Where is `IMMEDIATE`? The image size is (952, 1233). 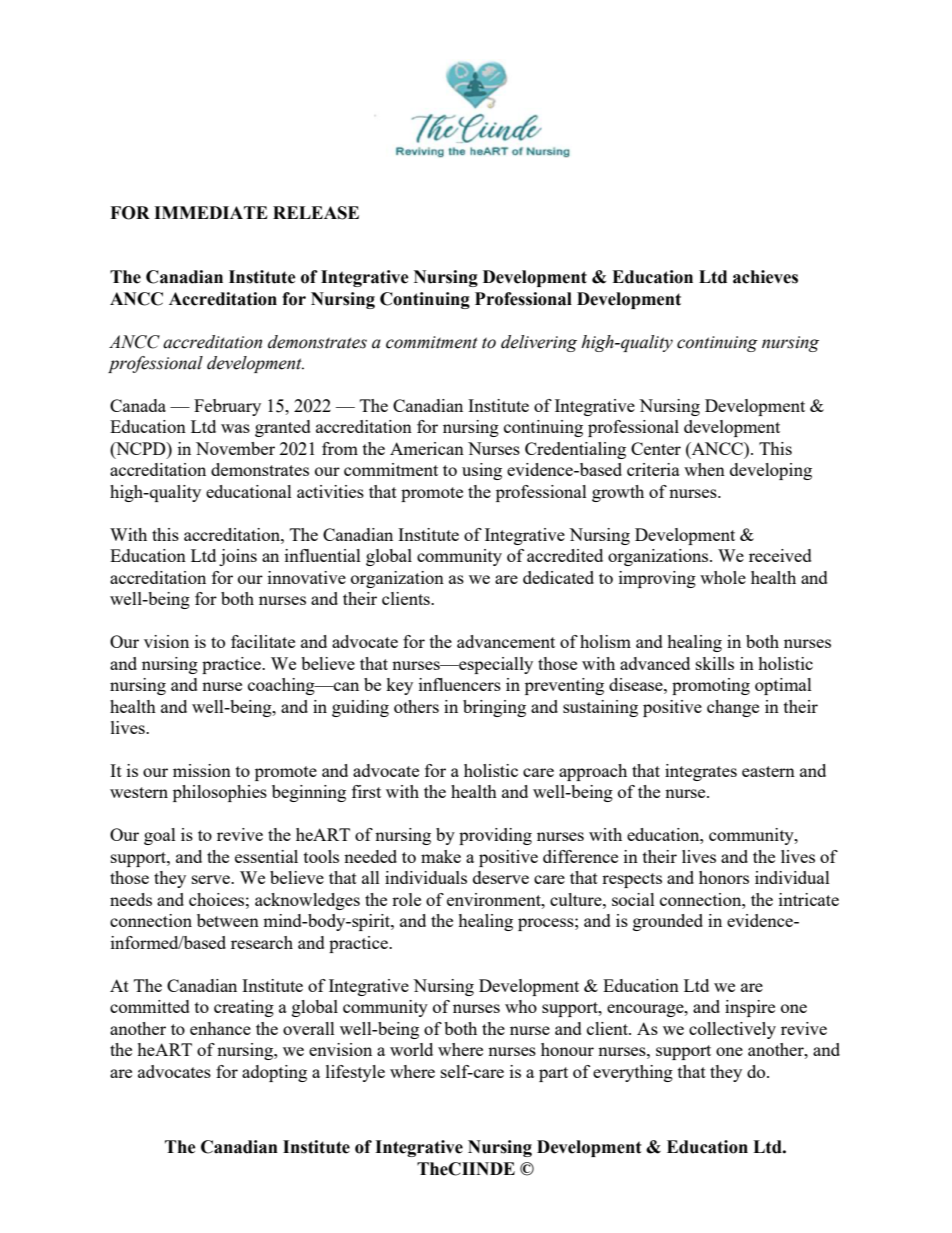
IMMEDIATE is located at coordinates (211, 212).
